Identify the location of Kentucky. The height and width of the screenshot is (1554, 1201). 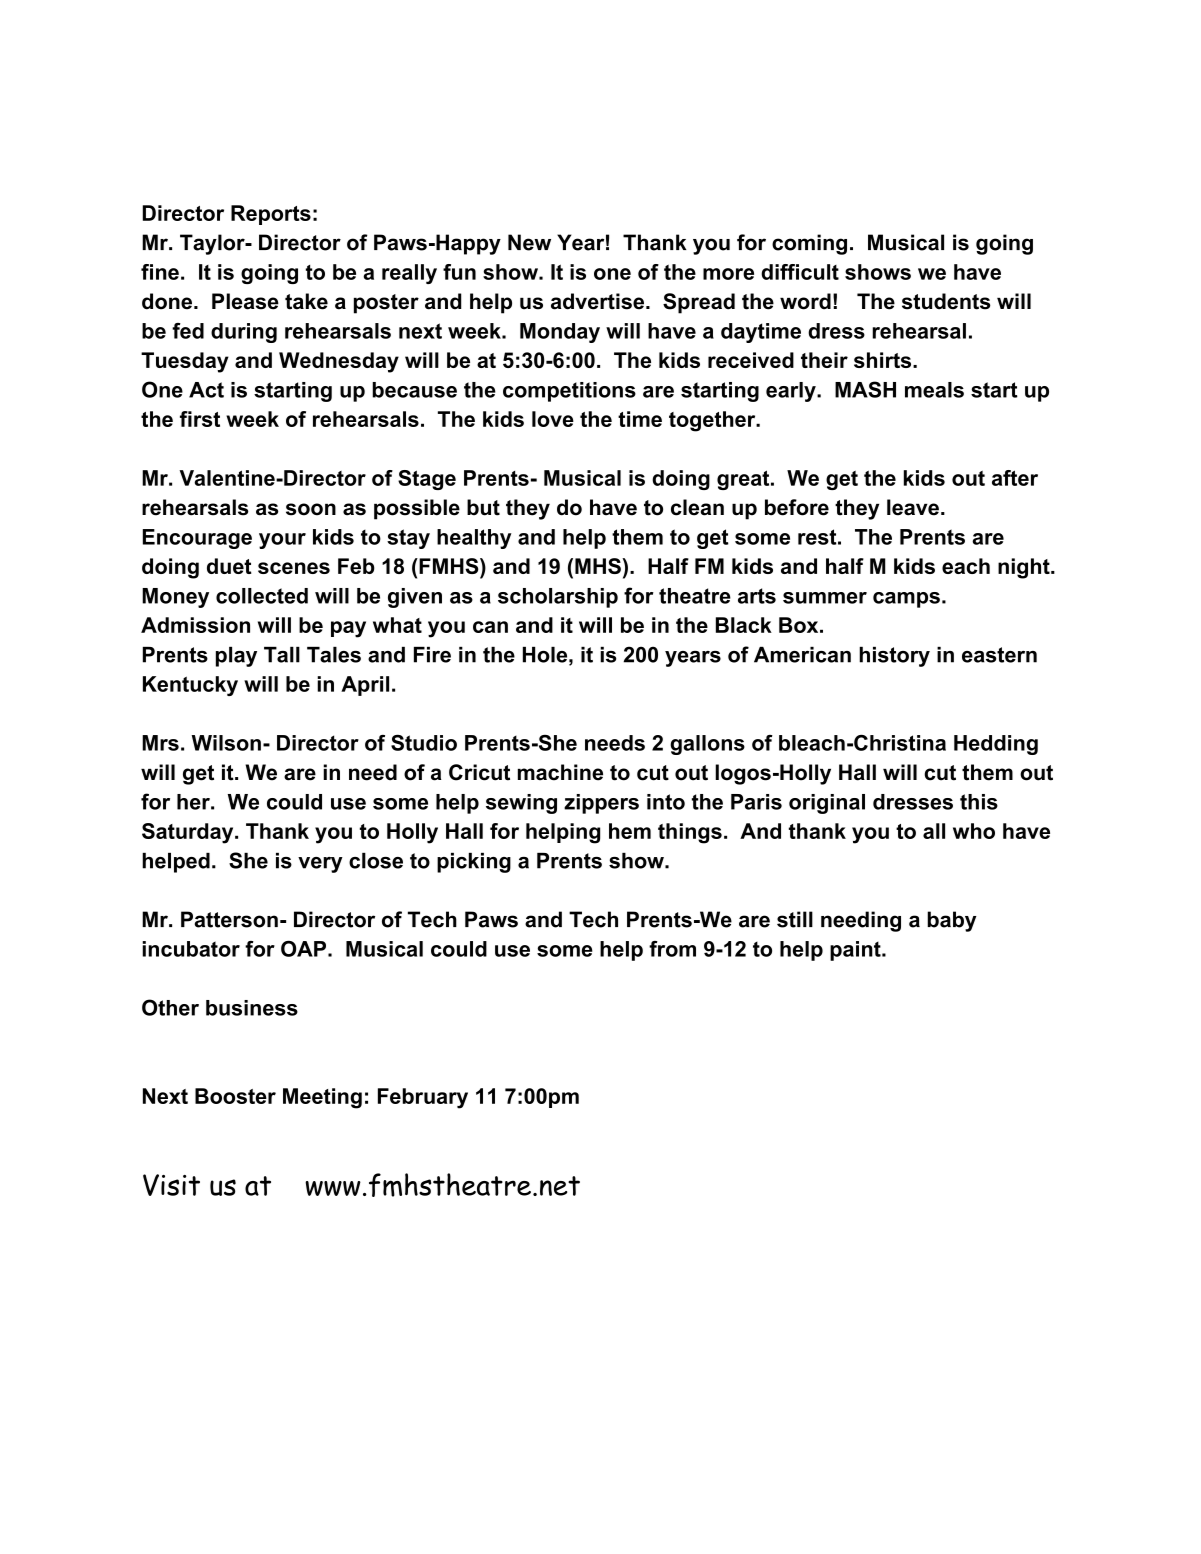
(190, 686).
